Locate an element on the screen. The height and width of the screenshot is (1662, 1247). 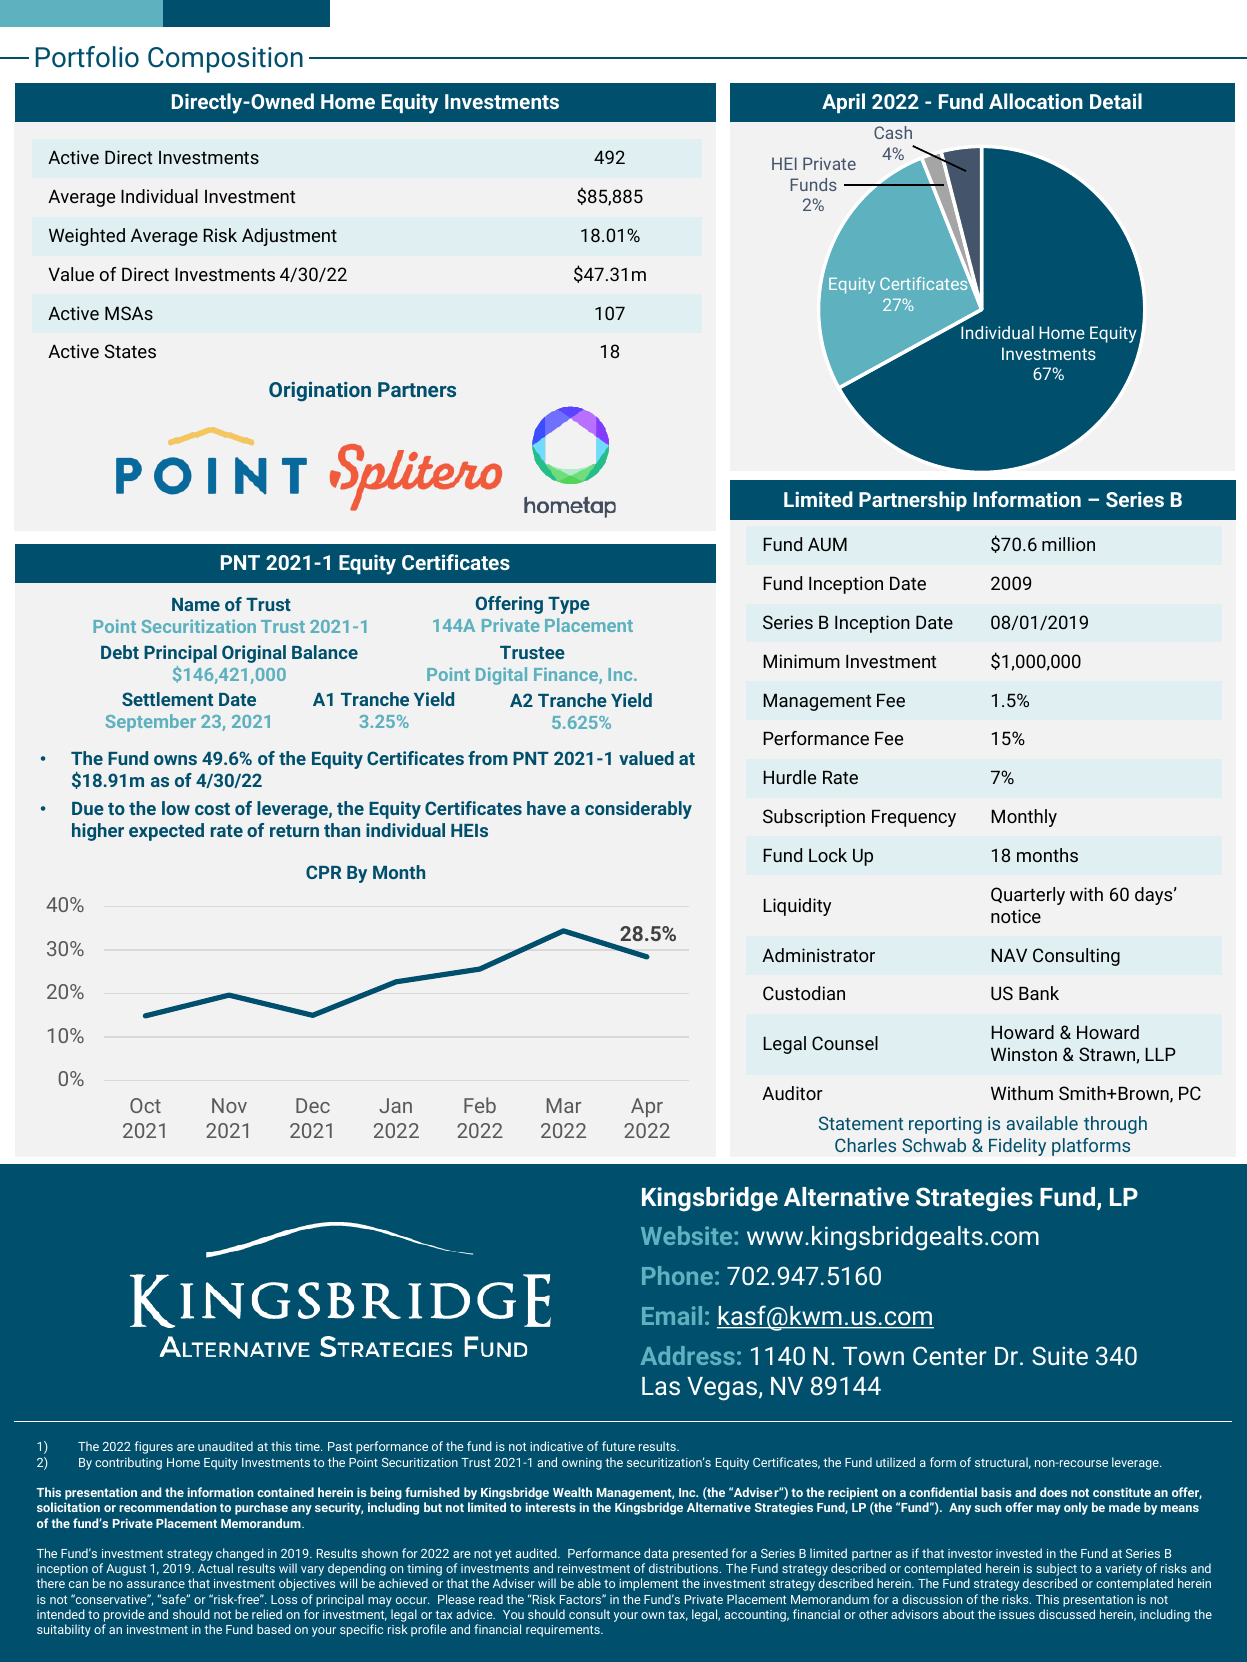
Mar is located at coordinates (564, 1105).
